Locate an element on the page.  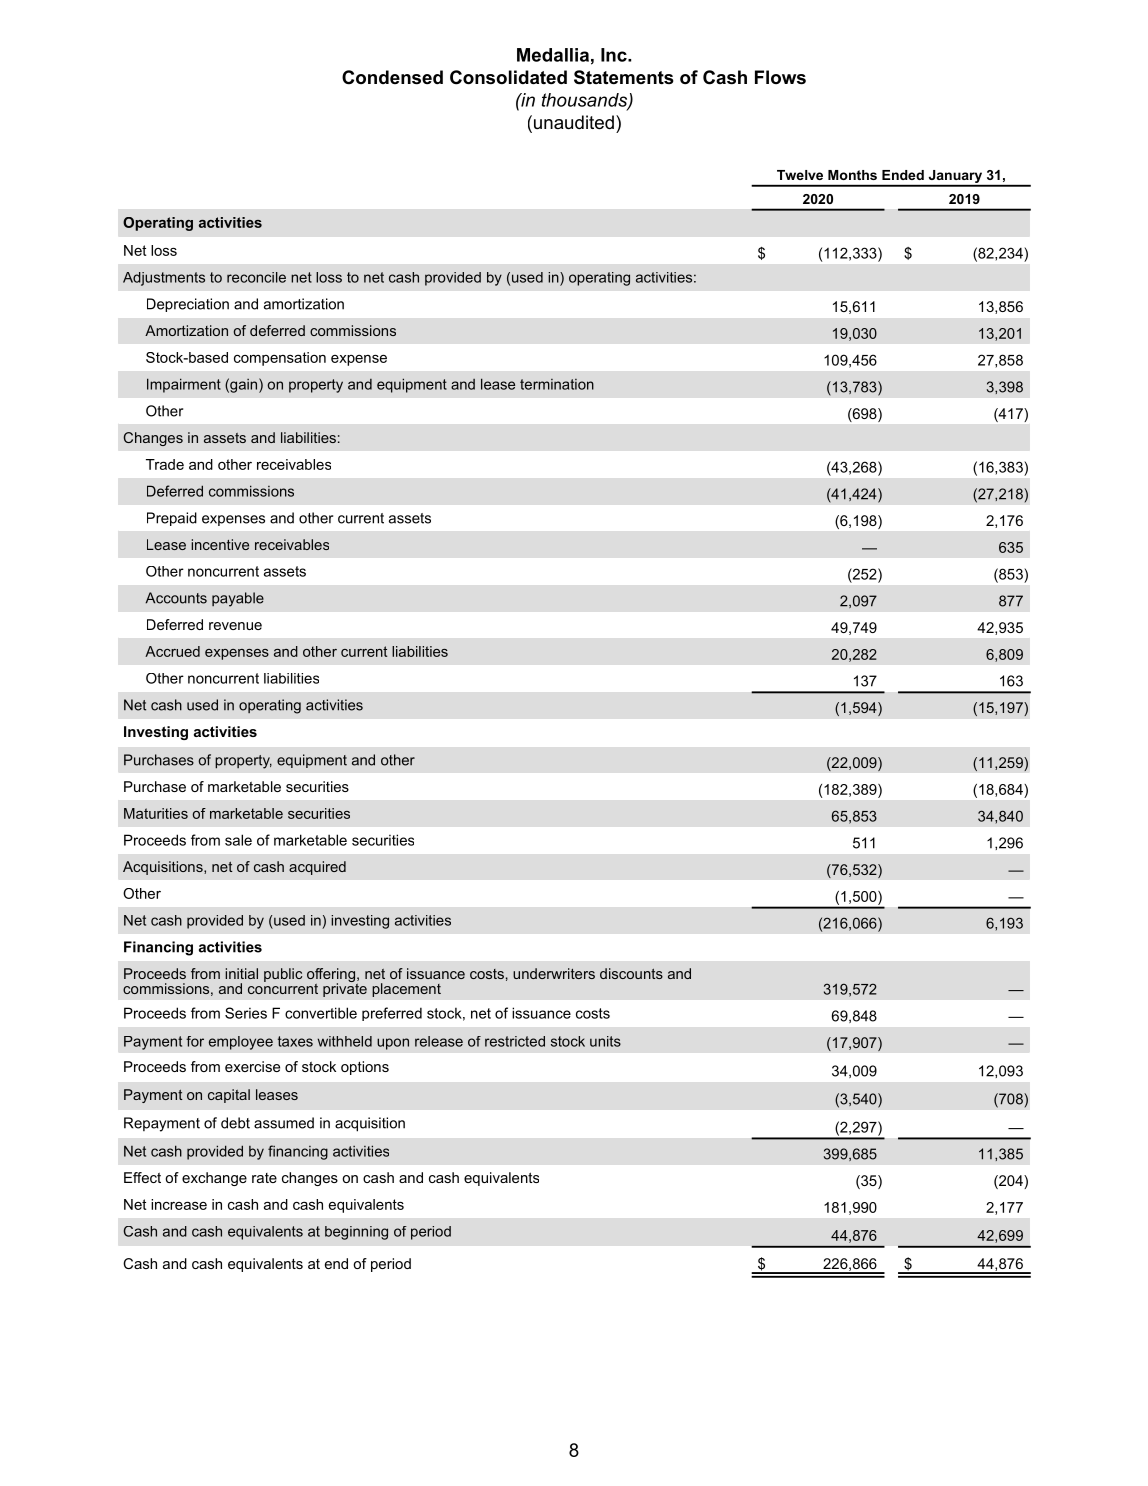
beginning is located at coordinates (356, 1233).
